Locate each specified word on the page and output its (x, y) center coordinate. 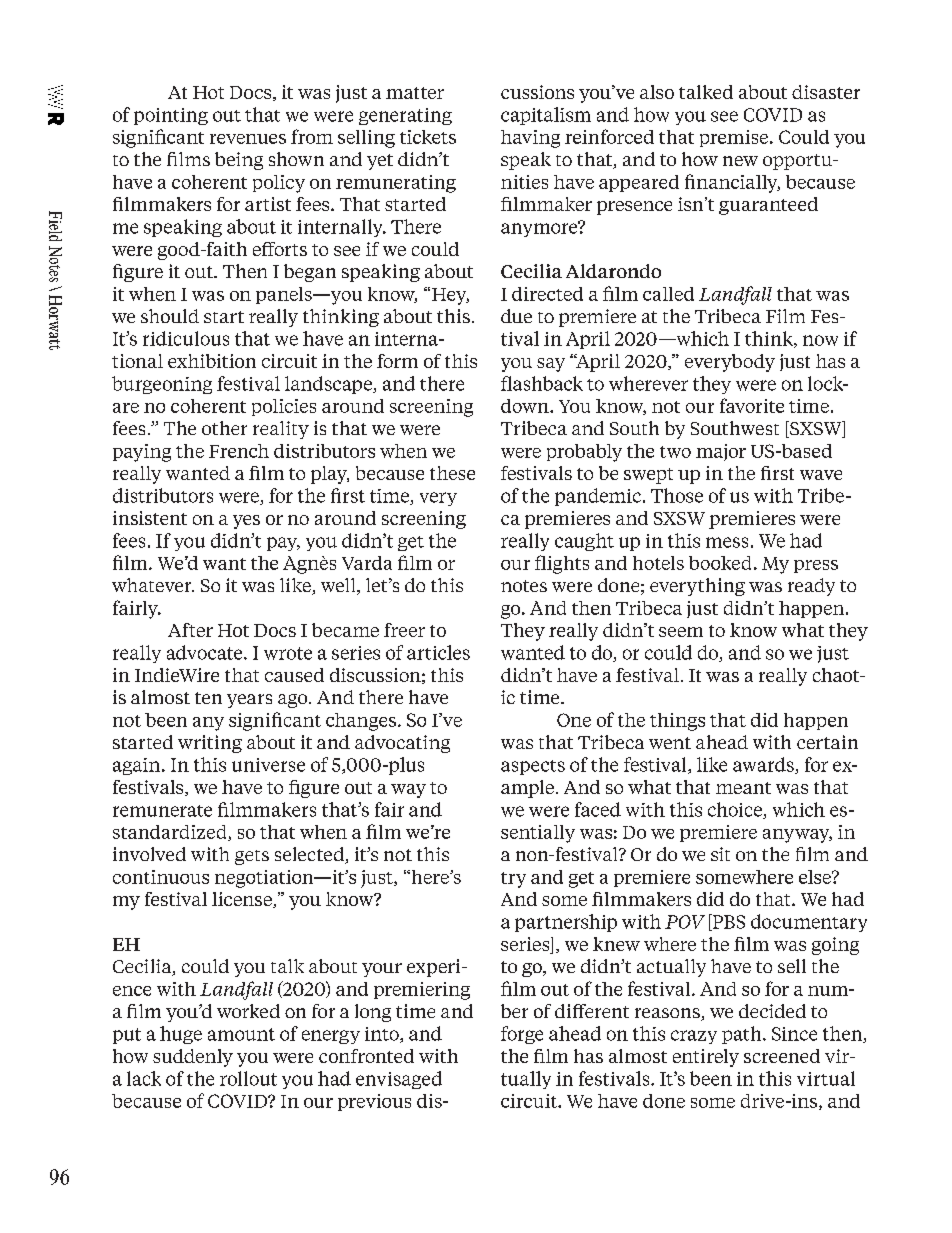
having (530, 139)
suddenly (193, 1058)
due (516, 316)
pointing (171, 116)
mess (727, 542)
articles (438, 652)
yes (246, 522)
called (668, 294)
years (249, 701)
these (452, 473)
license (243, 900)
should (170, 316)
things (677, 722)
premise (735, 138)
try (513, 880)
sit (720, 854)
